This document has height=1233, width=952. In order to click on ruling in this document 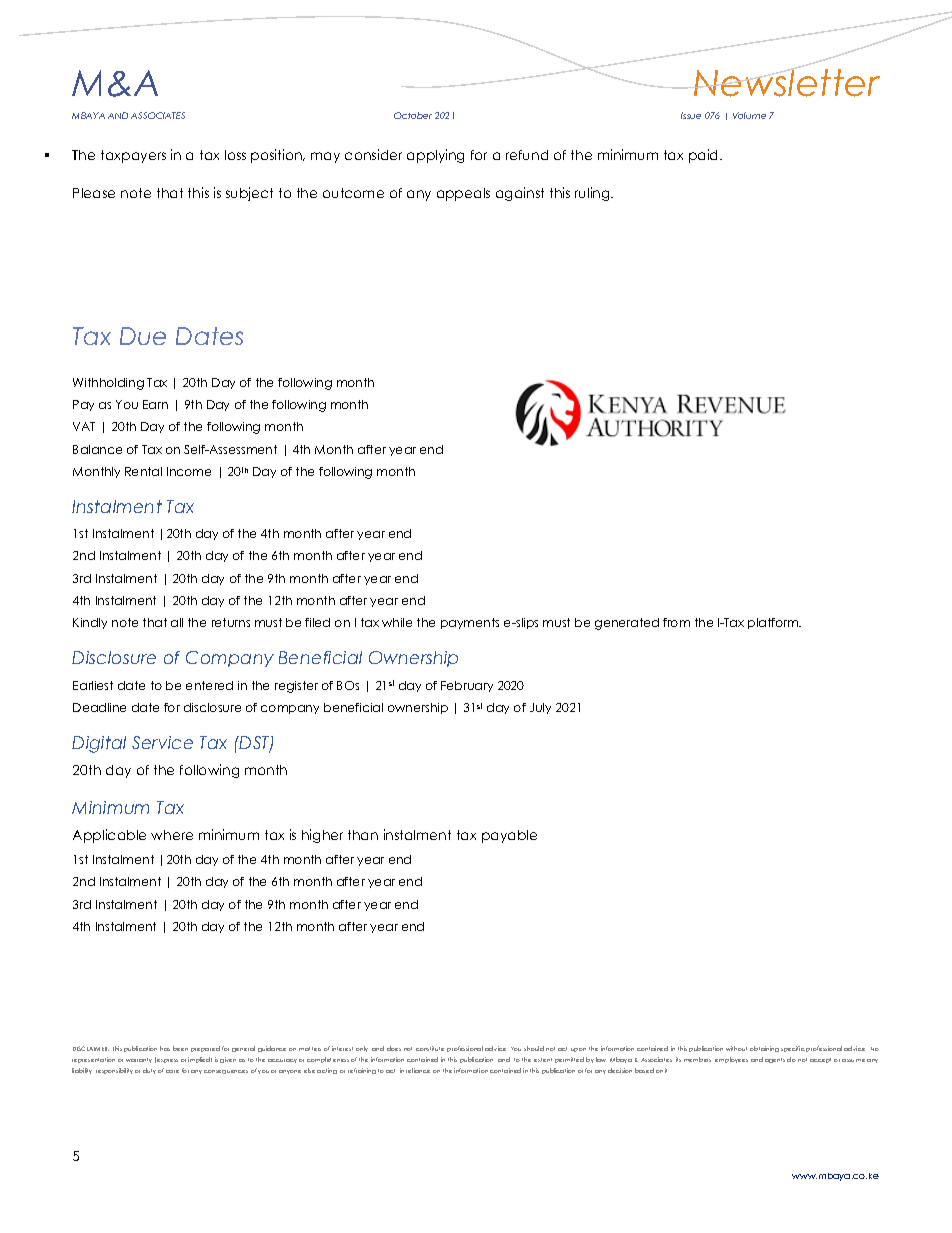, I will do `click(593, 194)`.
